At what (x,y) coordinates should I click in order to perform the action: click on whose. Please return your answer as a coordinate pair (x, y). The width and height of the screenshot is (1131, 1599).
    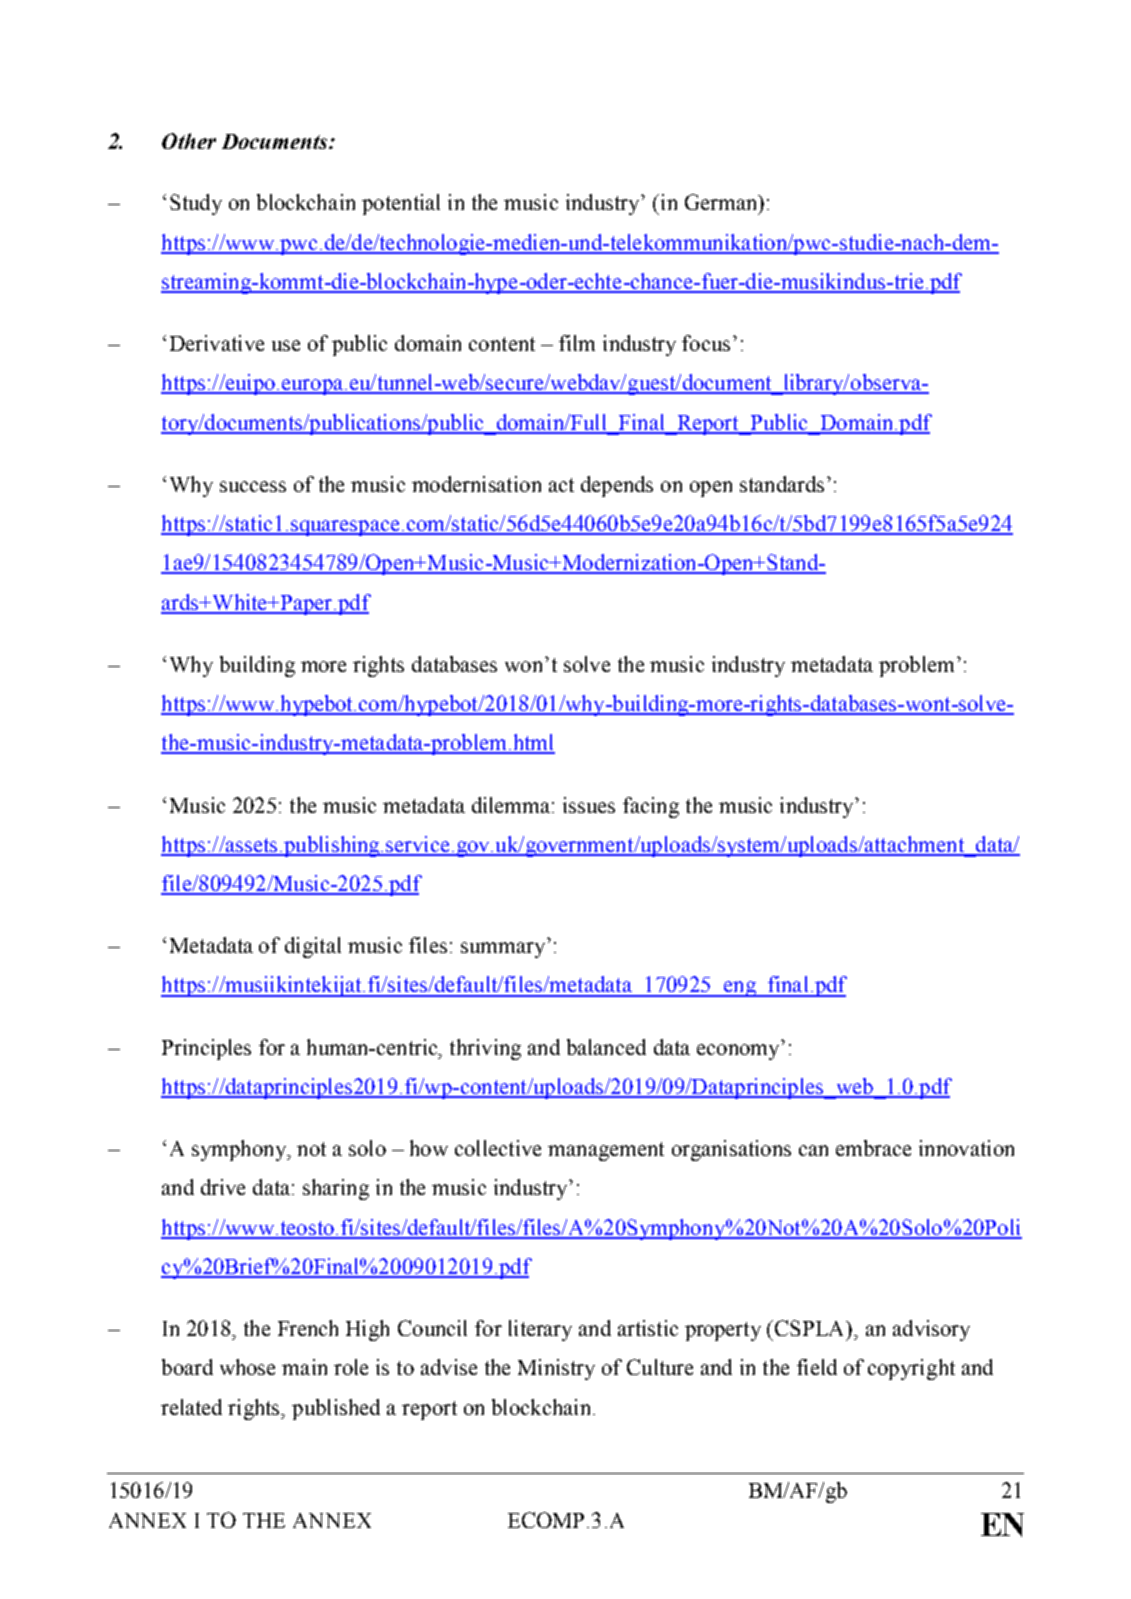
    Looking at the image, I should click on (247, 1367).
